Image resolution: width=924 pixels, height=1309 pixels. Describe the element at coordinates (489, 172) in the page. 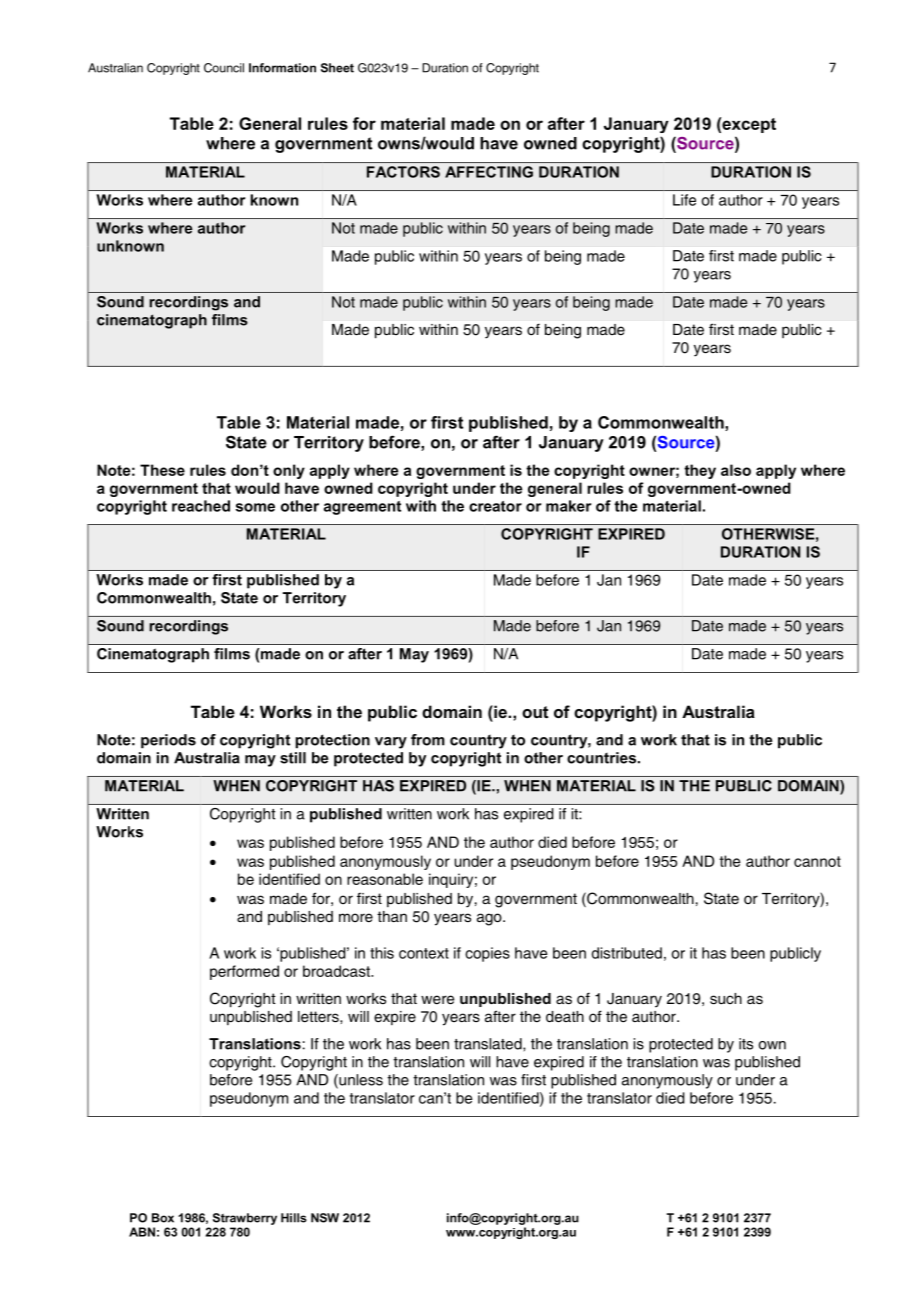

I see `AFFECTING` at that location.
